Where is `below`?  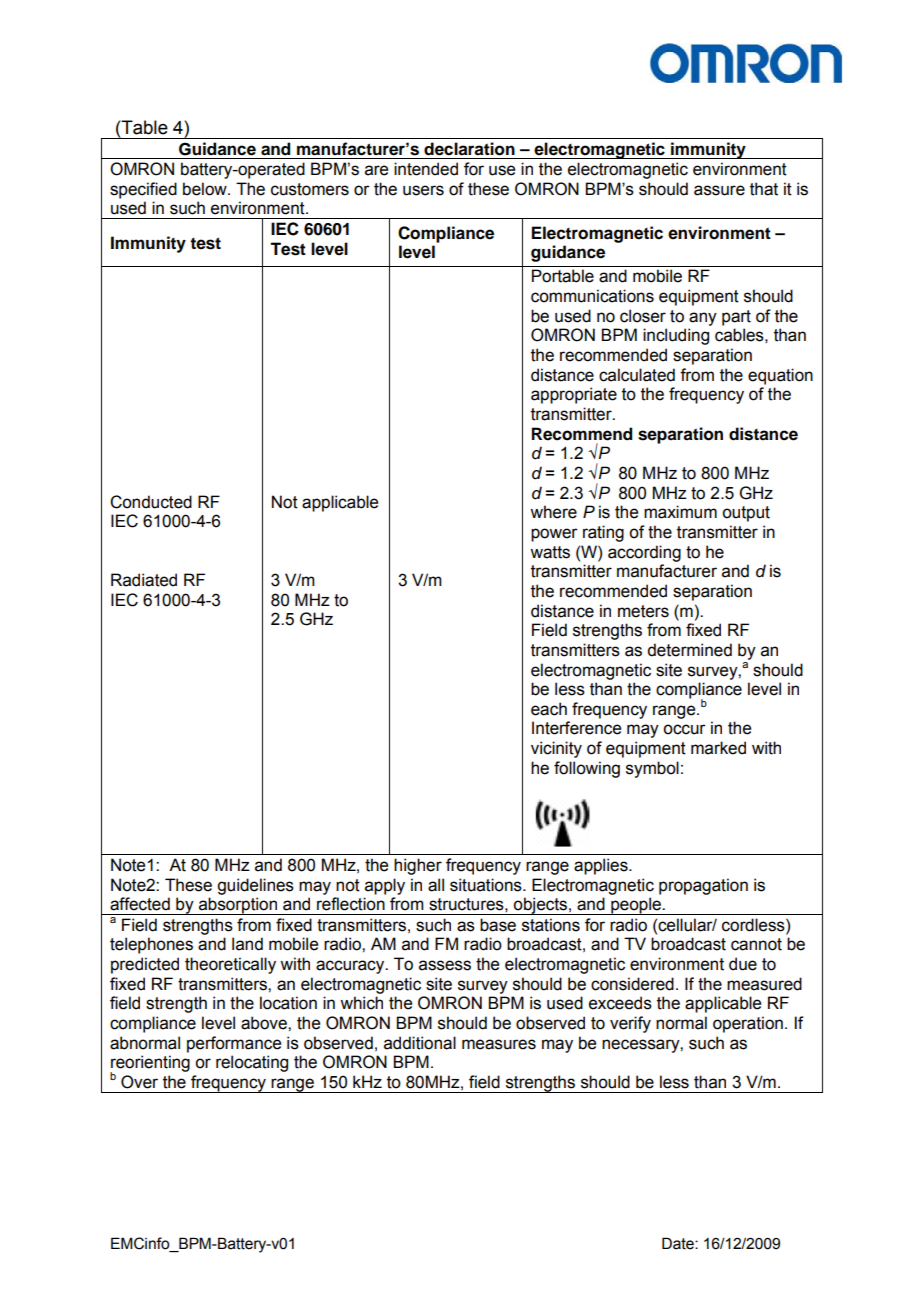 below is located at coordinates (206, 189).
